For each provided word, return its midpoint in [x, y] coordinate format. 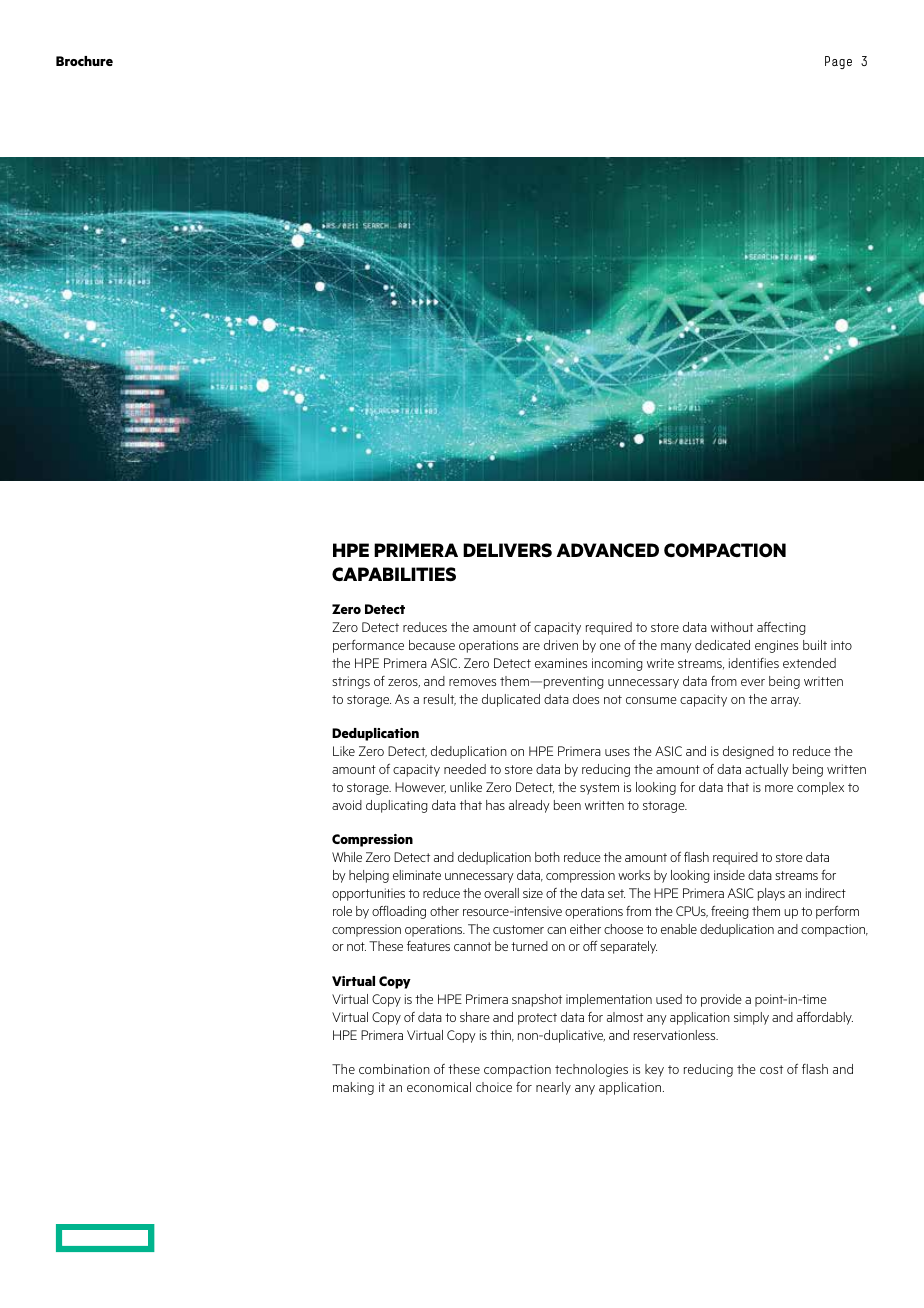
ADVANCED [608, 550]
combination [394, 1069]
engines [776, 646]
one [610, 646]
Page [838, 62]
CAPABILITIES [394, 574]
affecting [781, 628]
